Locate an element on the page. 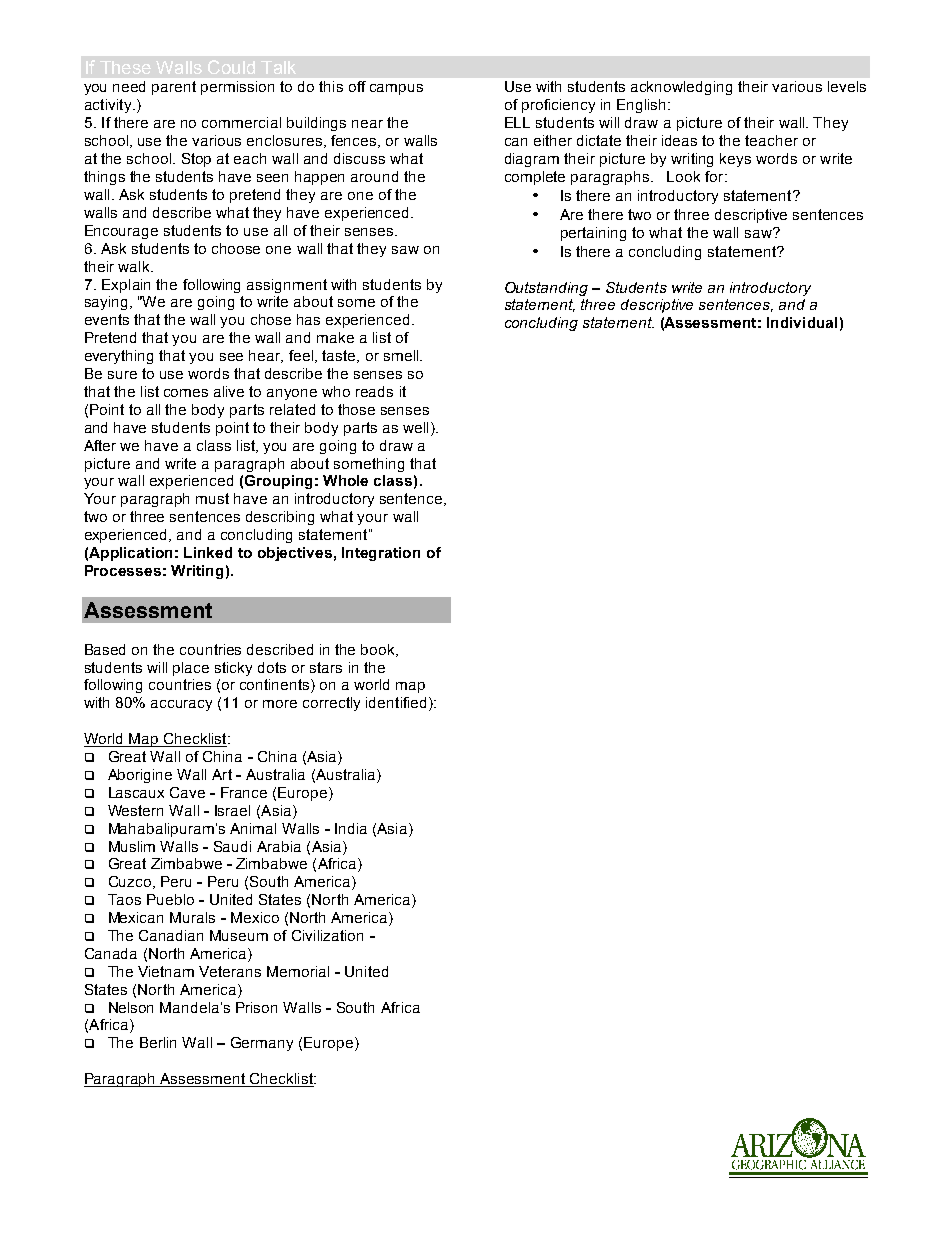 The height and width of the page is (1233, 952). identified is located at coordinates (396, 702).
